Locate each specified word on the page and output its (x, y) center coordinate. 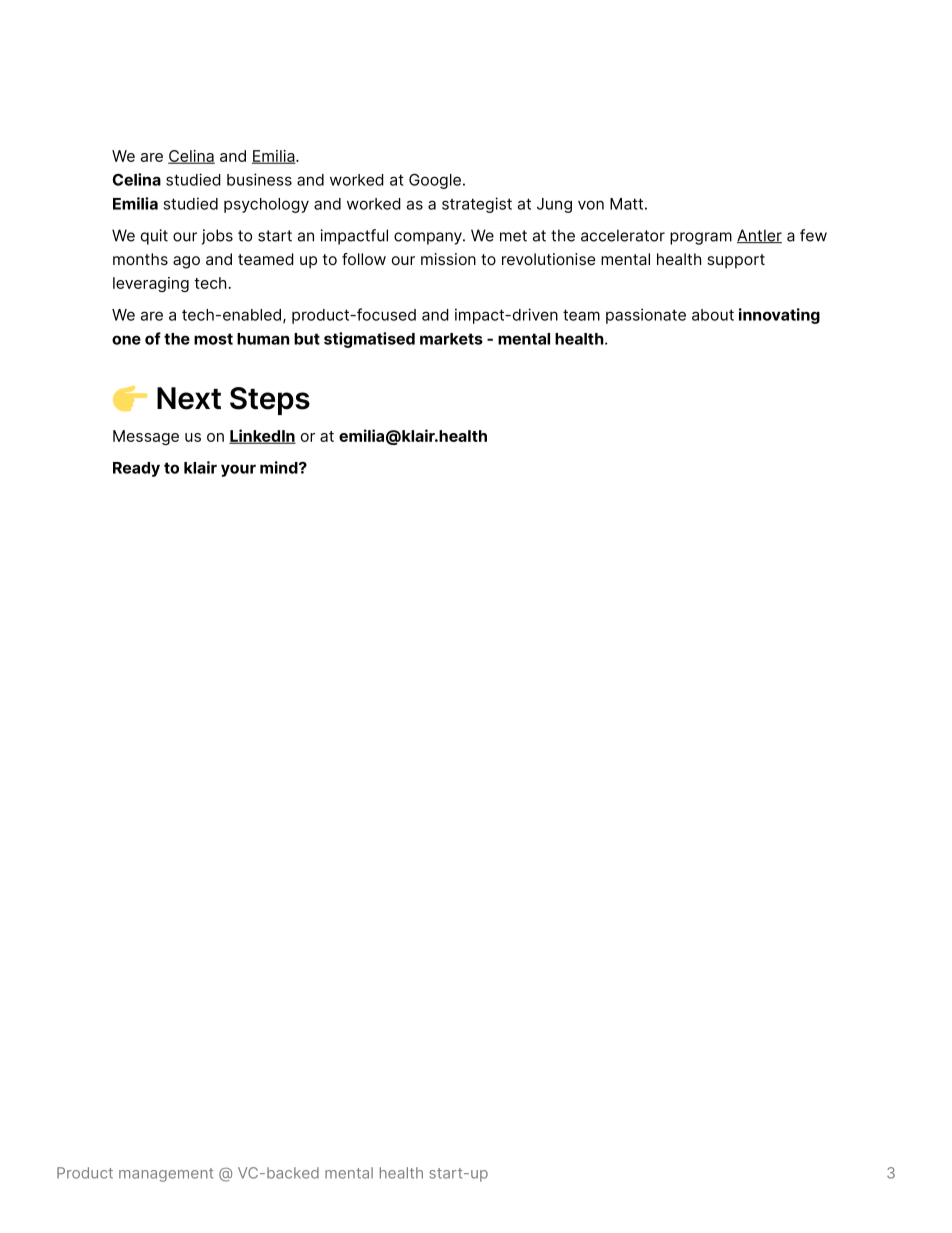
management (166, 1175)
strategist (477, 205)
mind (280, 467)
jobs (217, 237)
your (238, 470)
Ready (136, 469)
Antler (759, 236)
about (713, 315)
